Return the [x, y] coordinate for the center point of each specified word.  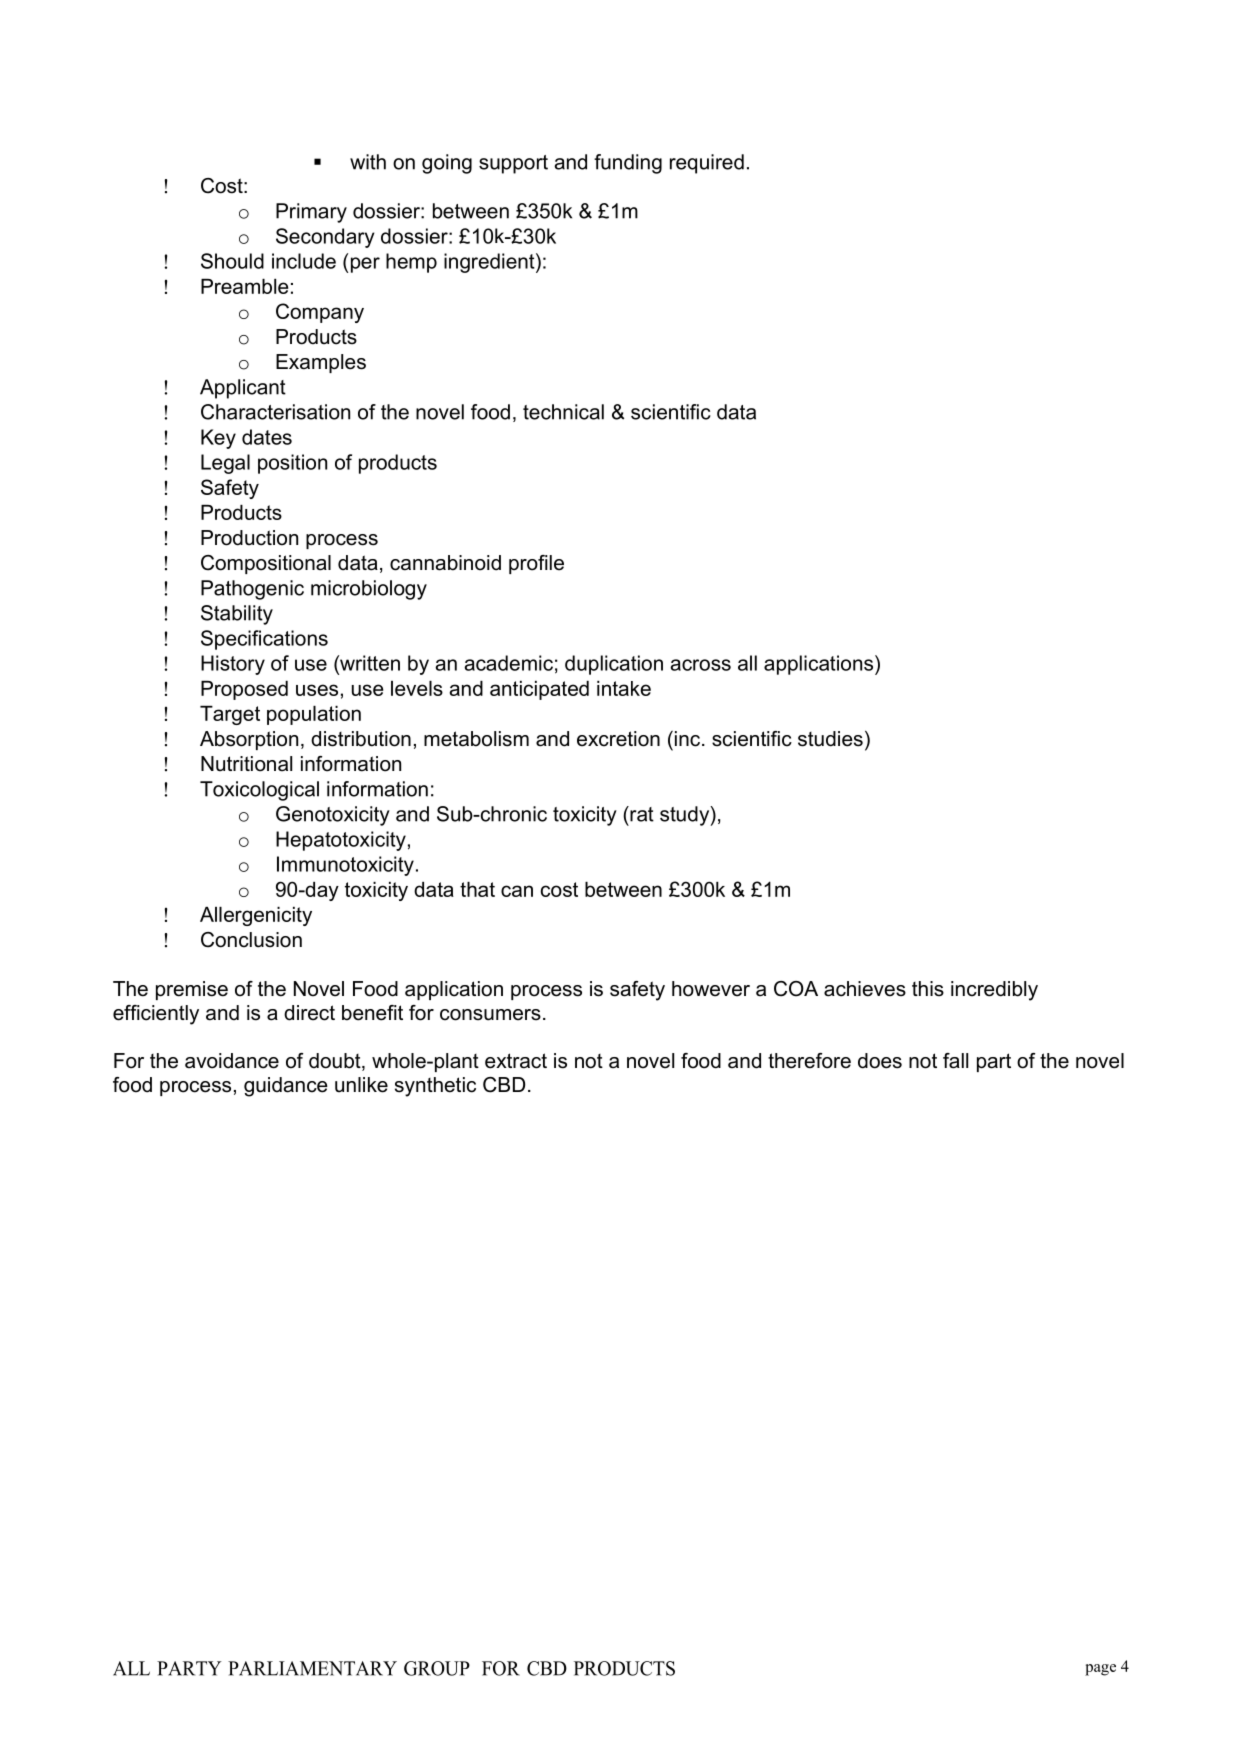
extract [516, 1061]
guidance [286, 1087]
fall [955, 1061]
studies [830, 739]
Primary [311, 213]
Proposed [244, 690]
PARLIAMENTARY [312, 1668]
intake [624, 688]
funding [628, 164]
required [707, 164]
